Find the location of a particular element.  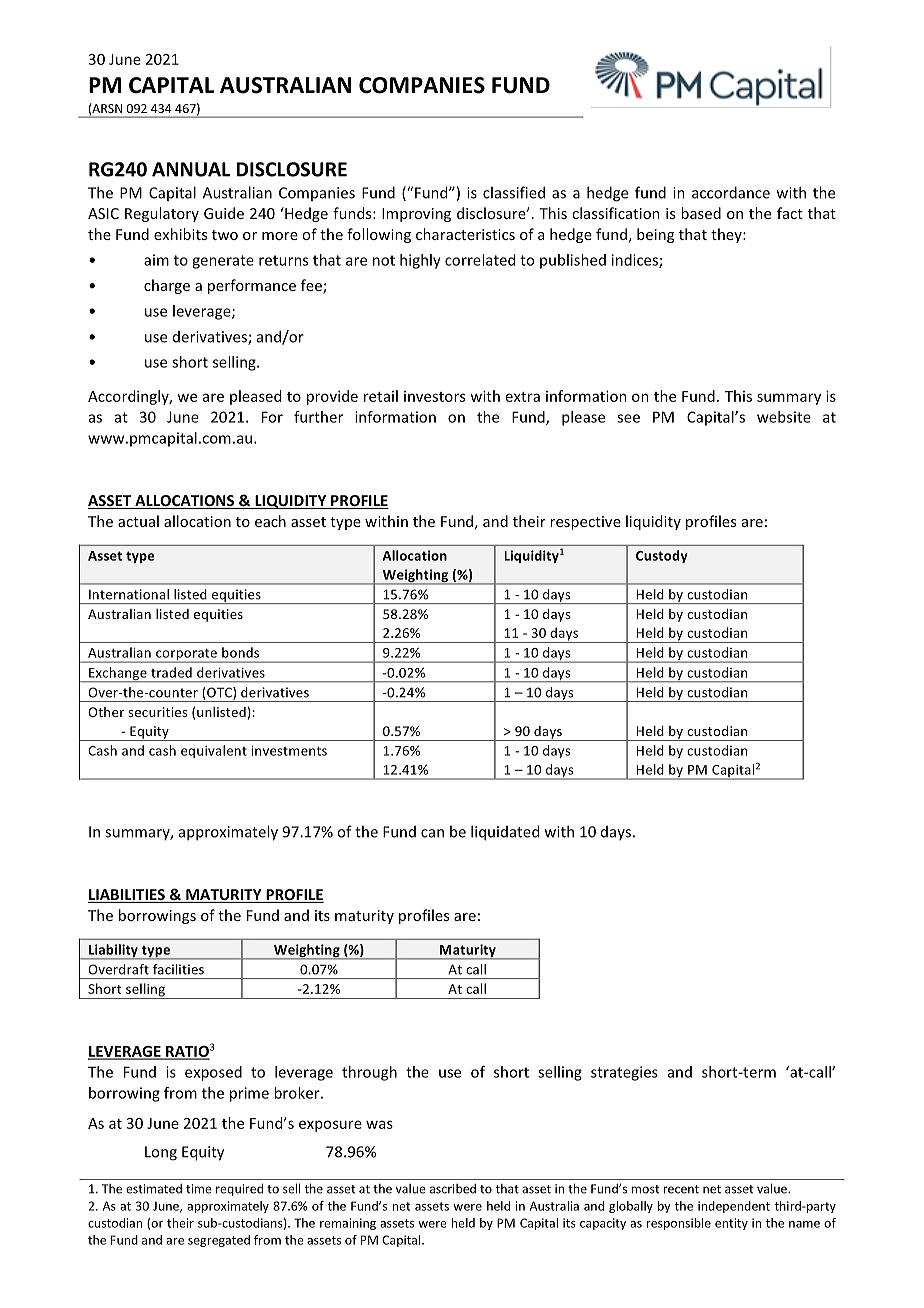

respective is located at coordinates (585, 523).
